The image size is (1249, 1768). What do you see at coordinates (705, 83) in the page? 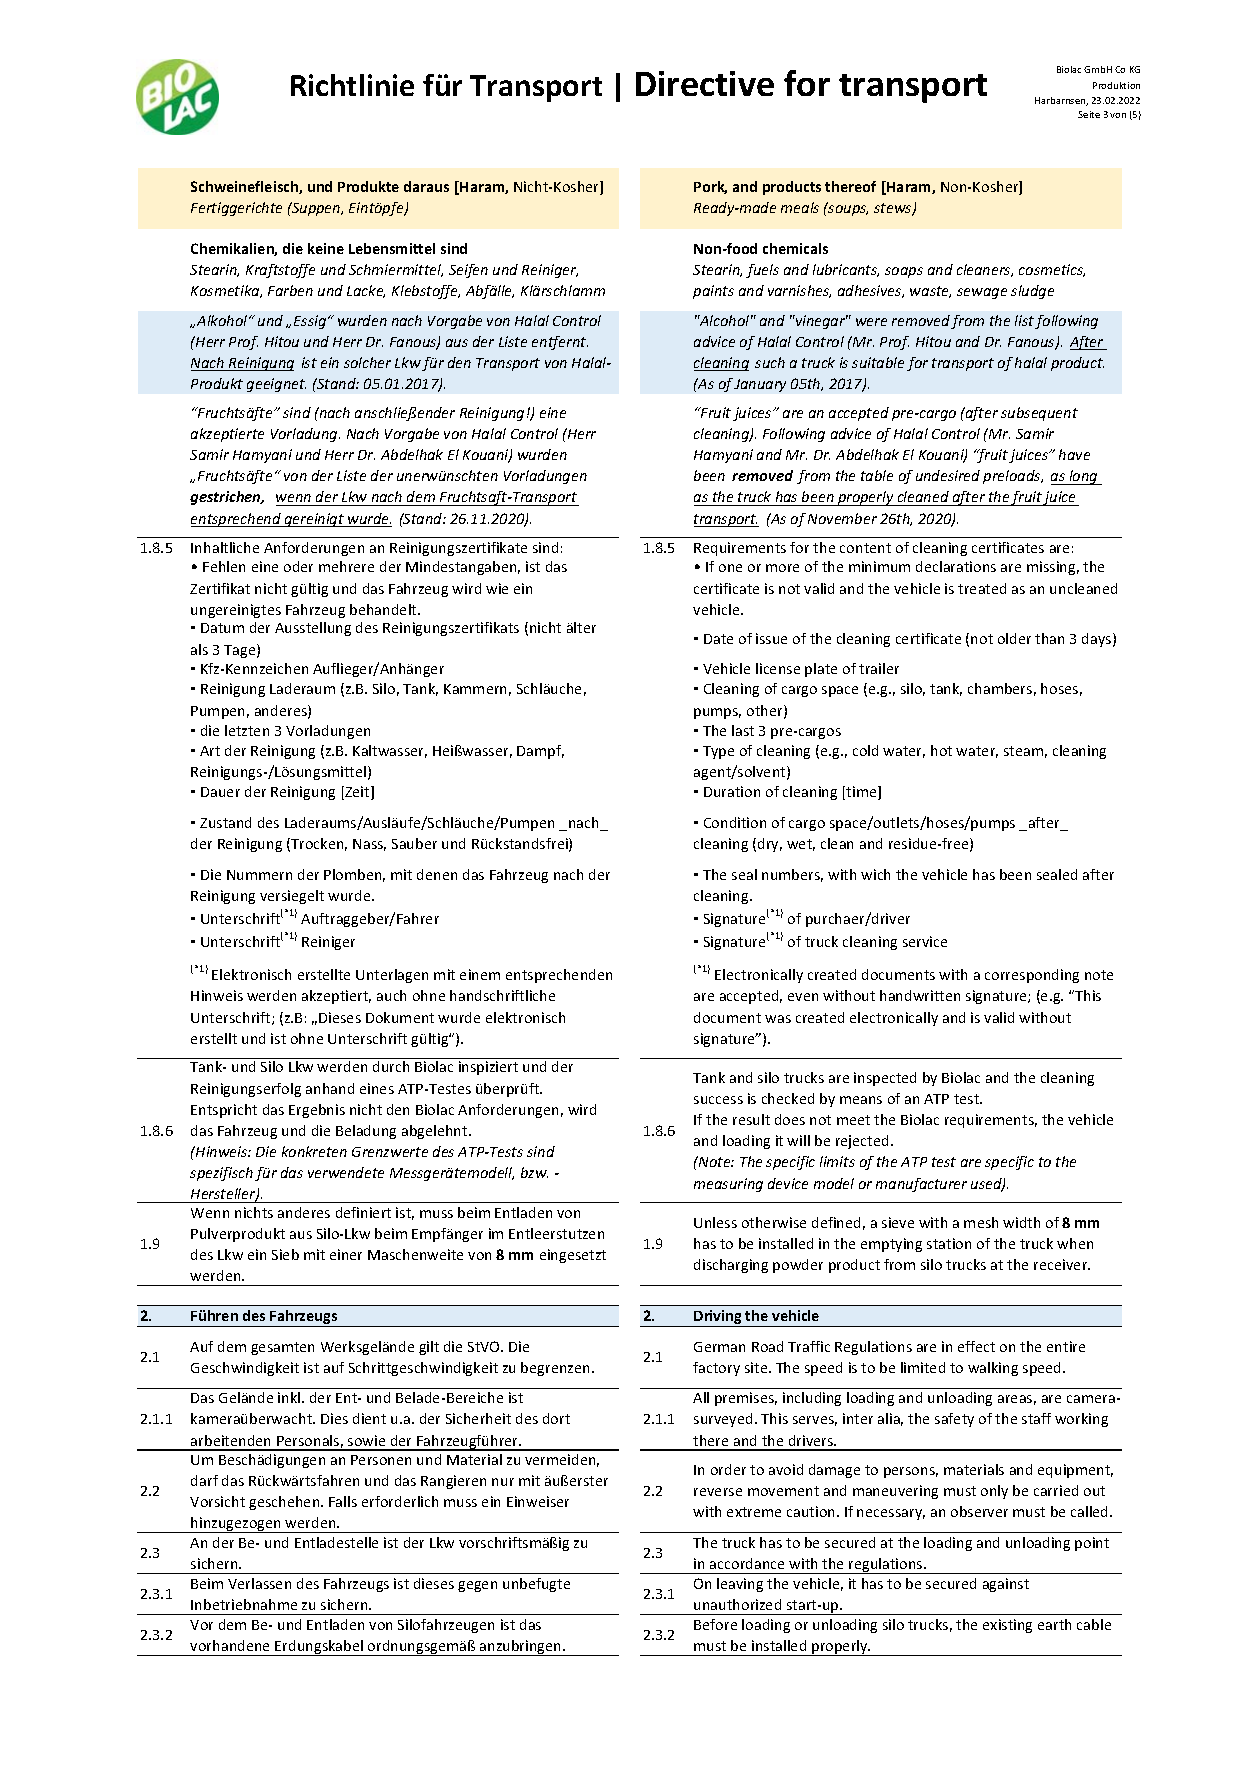
I see `Directive` at bounding box center [705, 83].
